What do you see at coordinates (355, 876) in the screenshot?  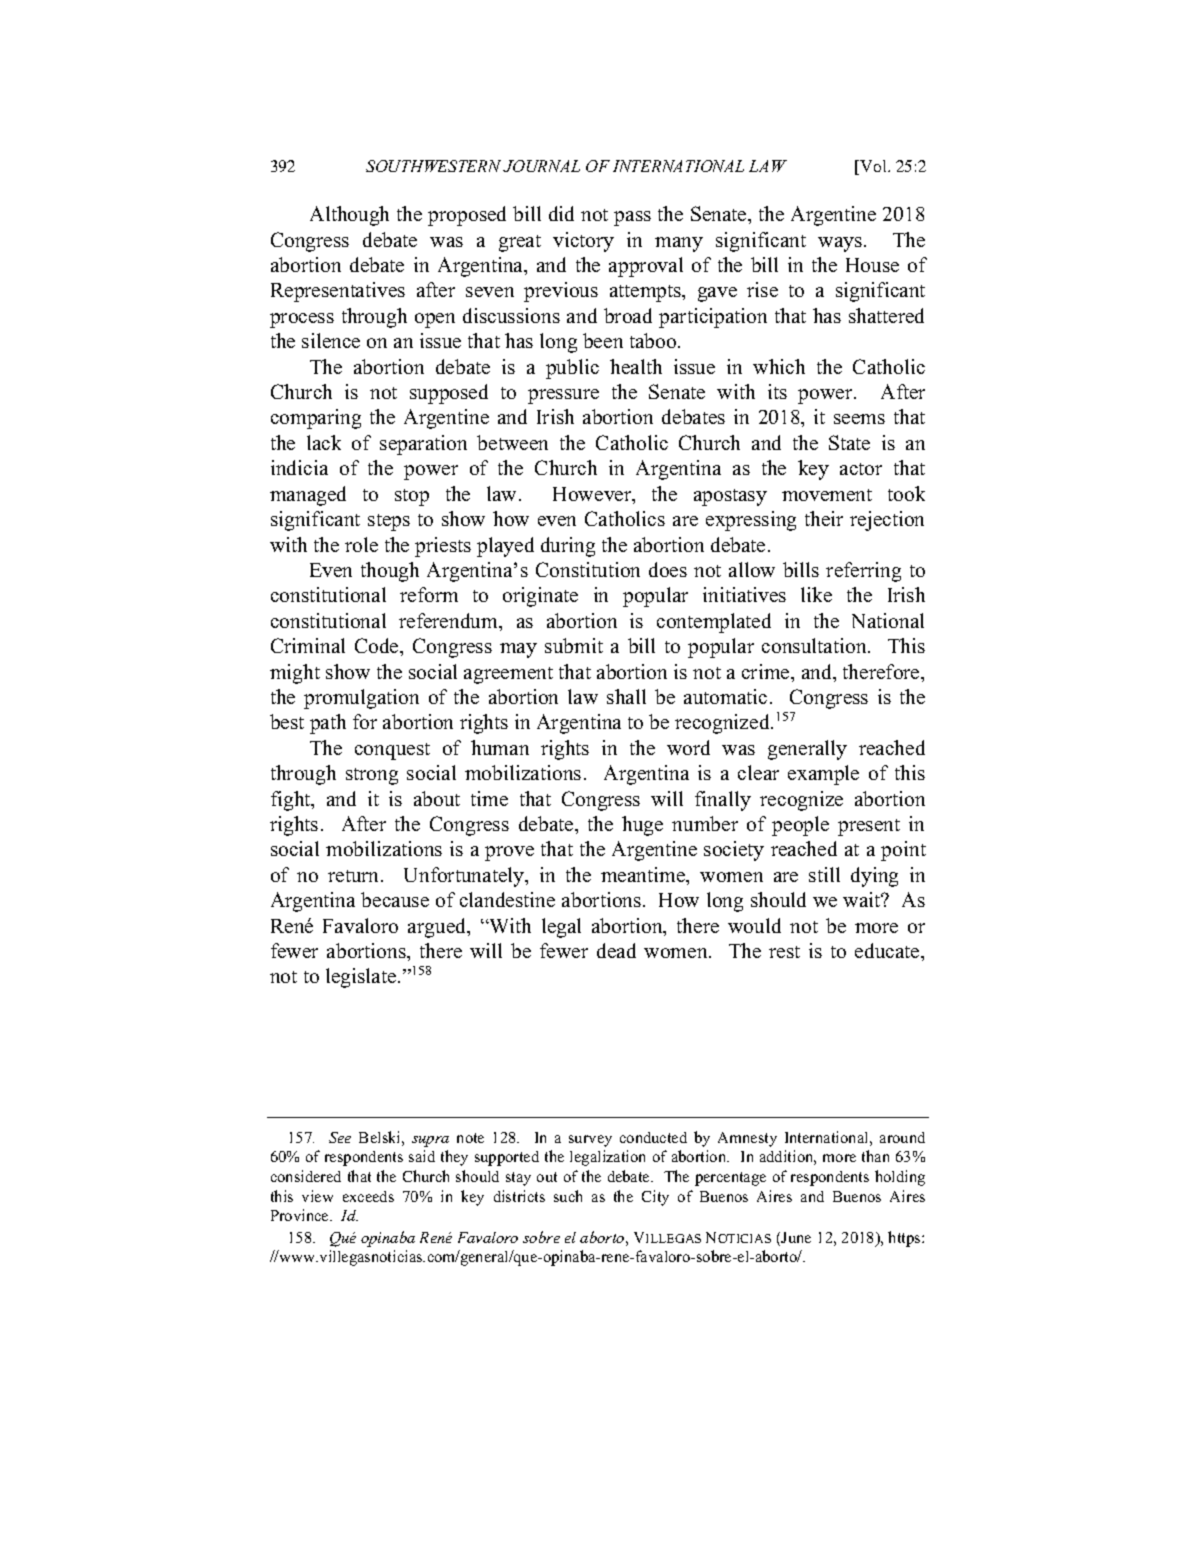 I see `return` at bounding box center [355, 876].
